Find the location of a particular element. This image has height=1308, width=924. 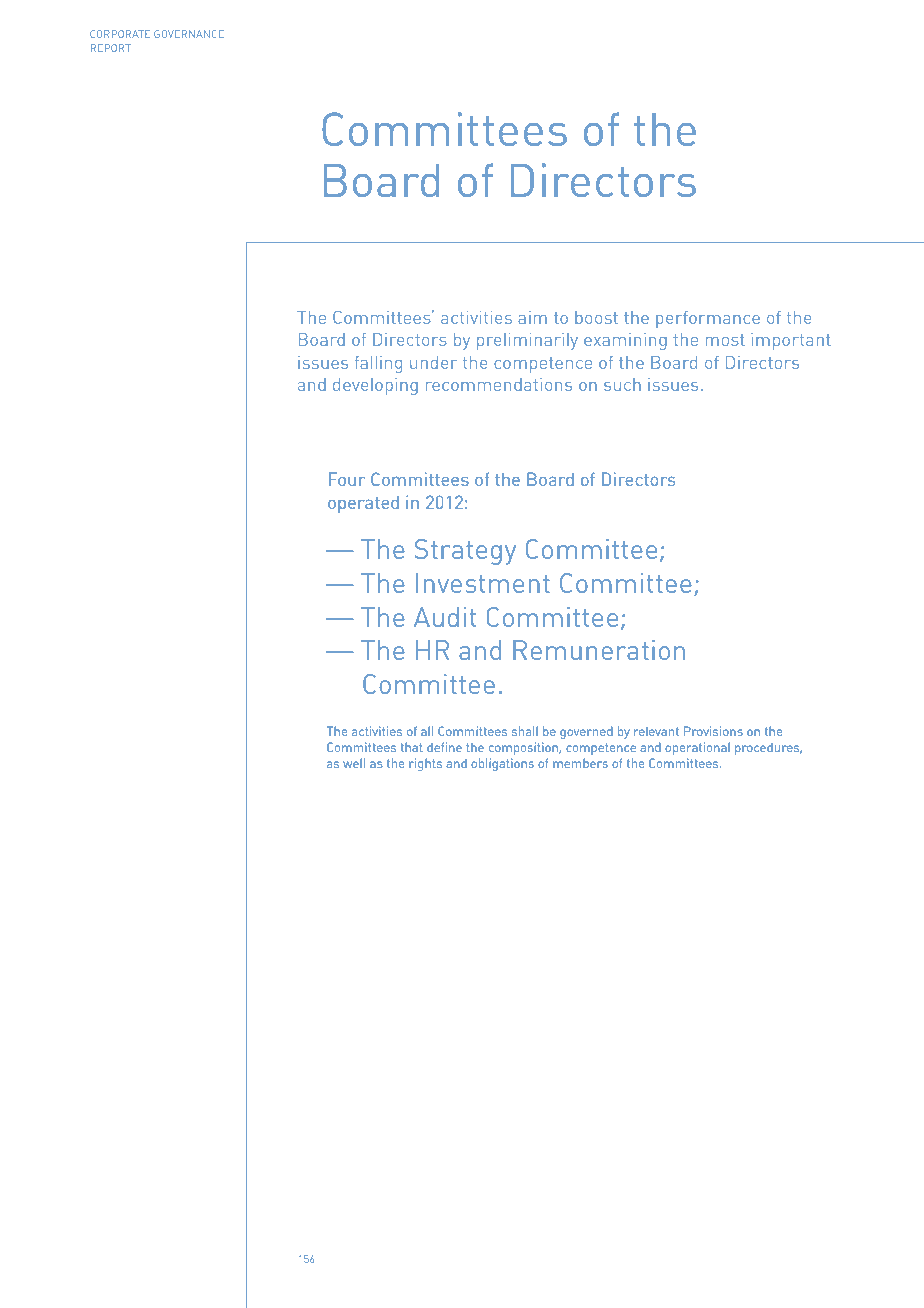

boost is located at coordinates (596, 317).
